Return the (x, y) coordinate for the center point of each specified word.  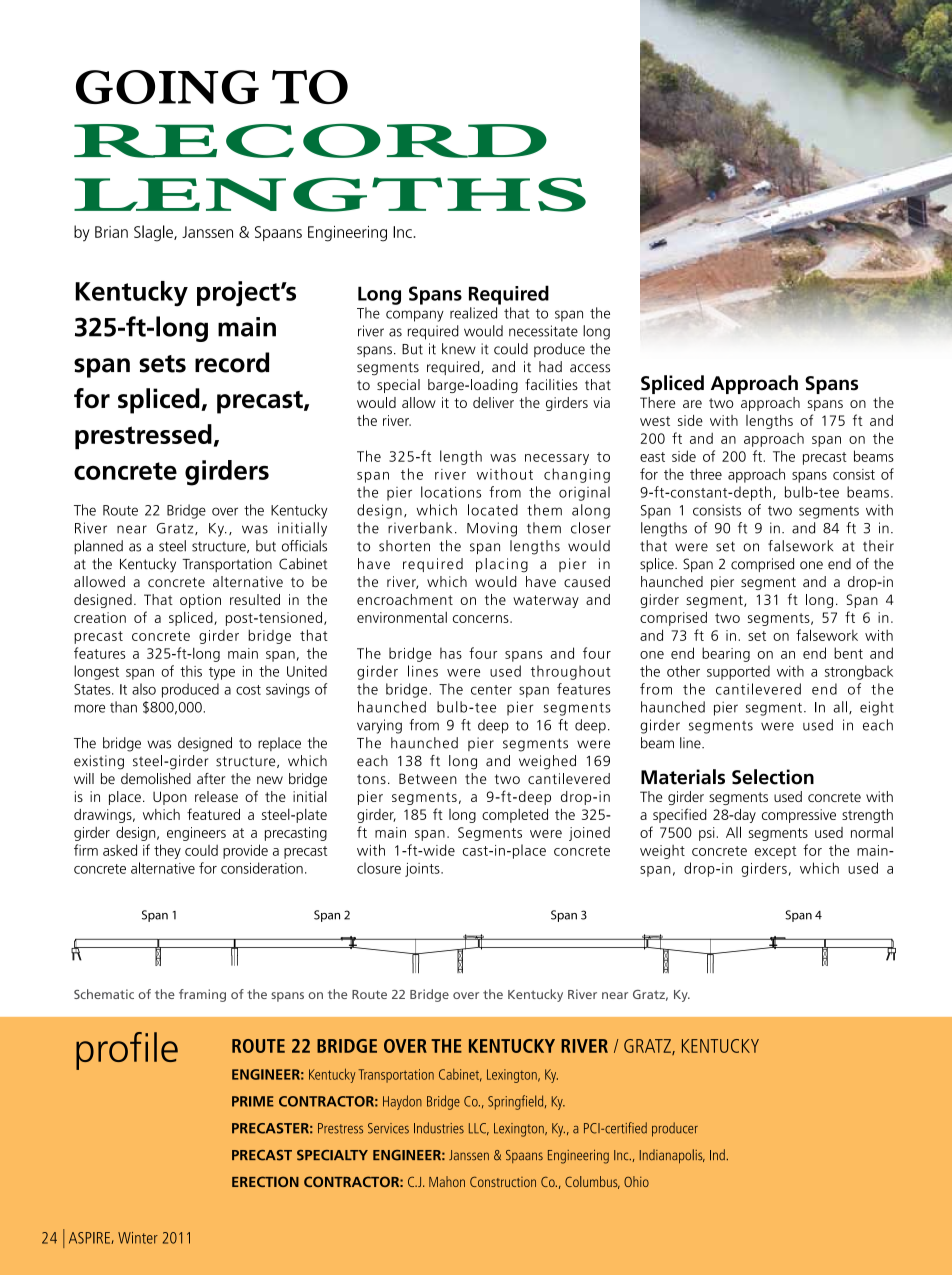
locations (451, 492)
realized (473, 313)
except (776, 852)
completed (515, 816)
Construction (503, 1181)
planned (98, 547)
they (167, 851)
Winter (138, 1238)
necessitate (543, 331)
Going (167, 87)
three (706, 474)
